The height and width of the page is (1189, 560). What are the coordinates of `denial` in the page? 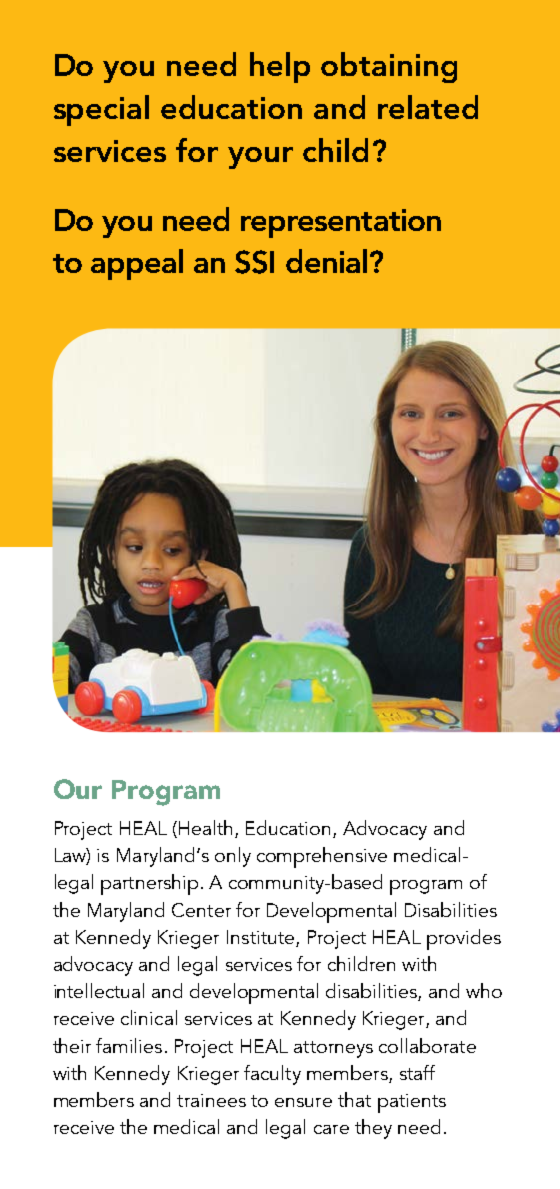 It's located at (326, 261).
